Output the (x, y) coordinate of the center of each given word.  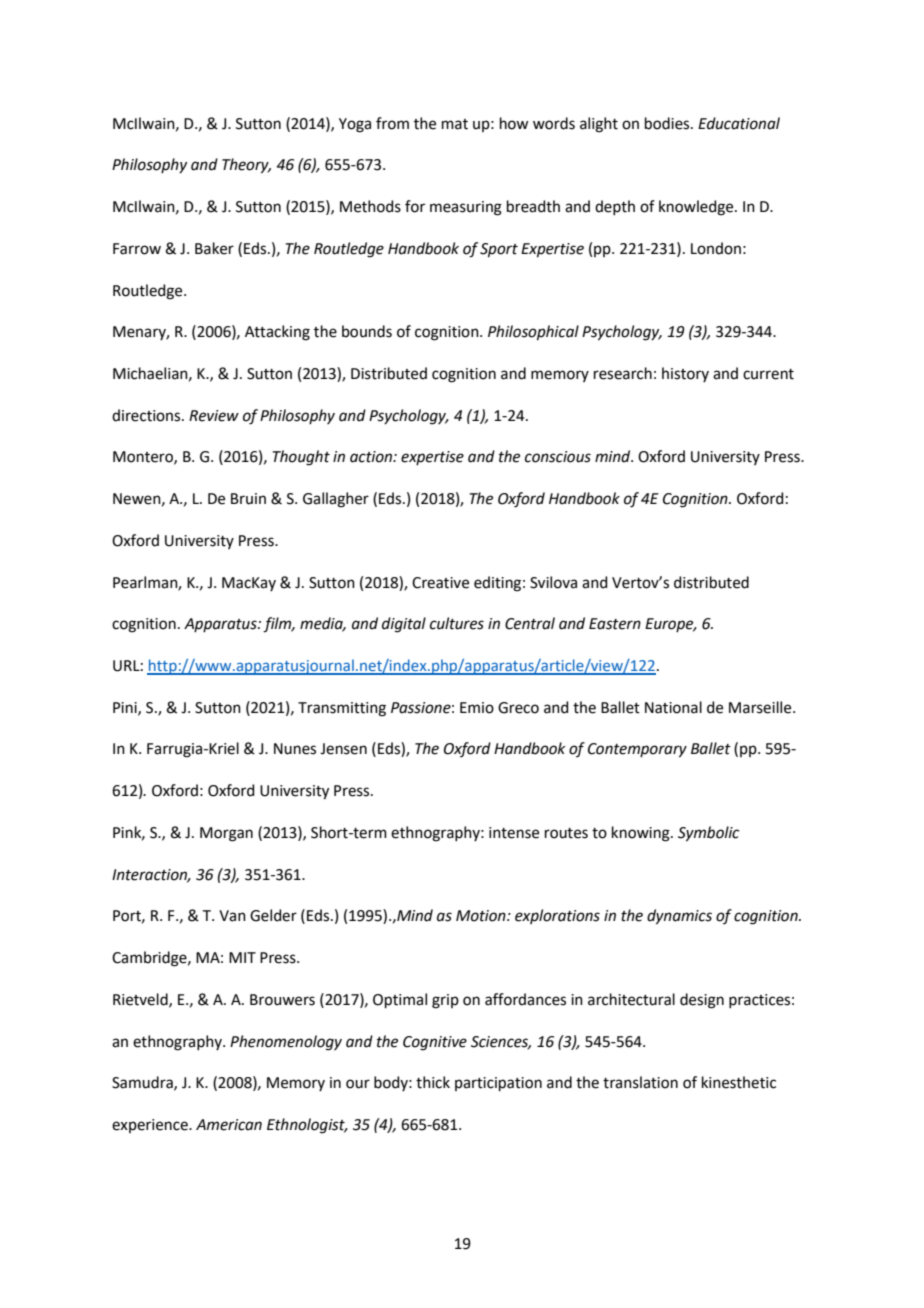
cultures (457, 623)
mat (455, 124)
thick (433, 1082)
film (278, 625)
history (685, 374)
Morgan (226, 834)
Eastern (615, 624)
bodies (668, 123)
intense (514, 833)
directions (147, 415)
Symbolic (708, 834)
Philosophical (533, 332)
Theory (246, 166)
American (229, 1125)
